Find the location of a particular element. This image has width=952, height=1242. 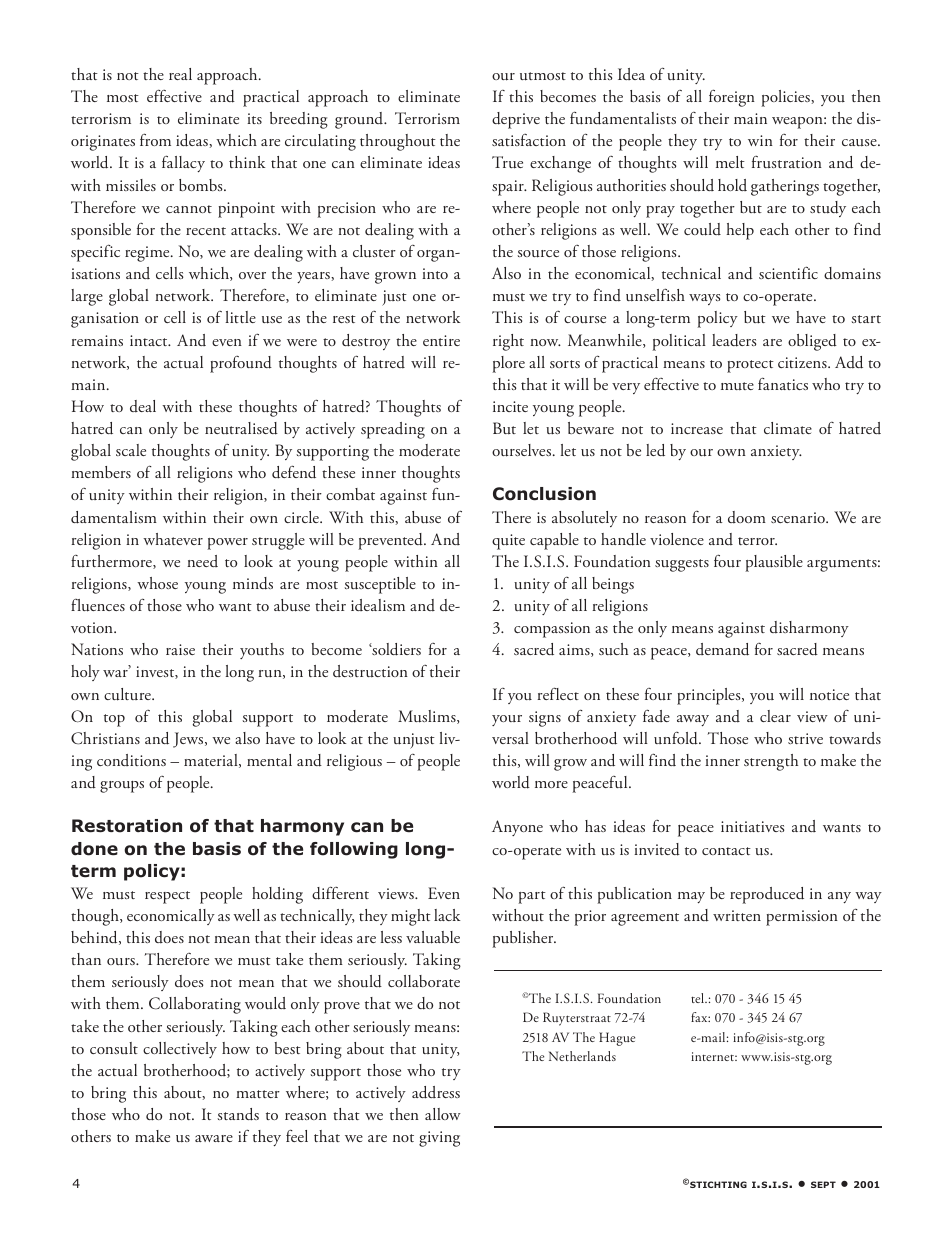

policies is located at coordinates (786, 98).
